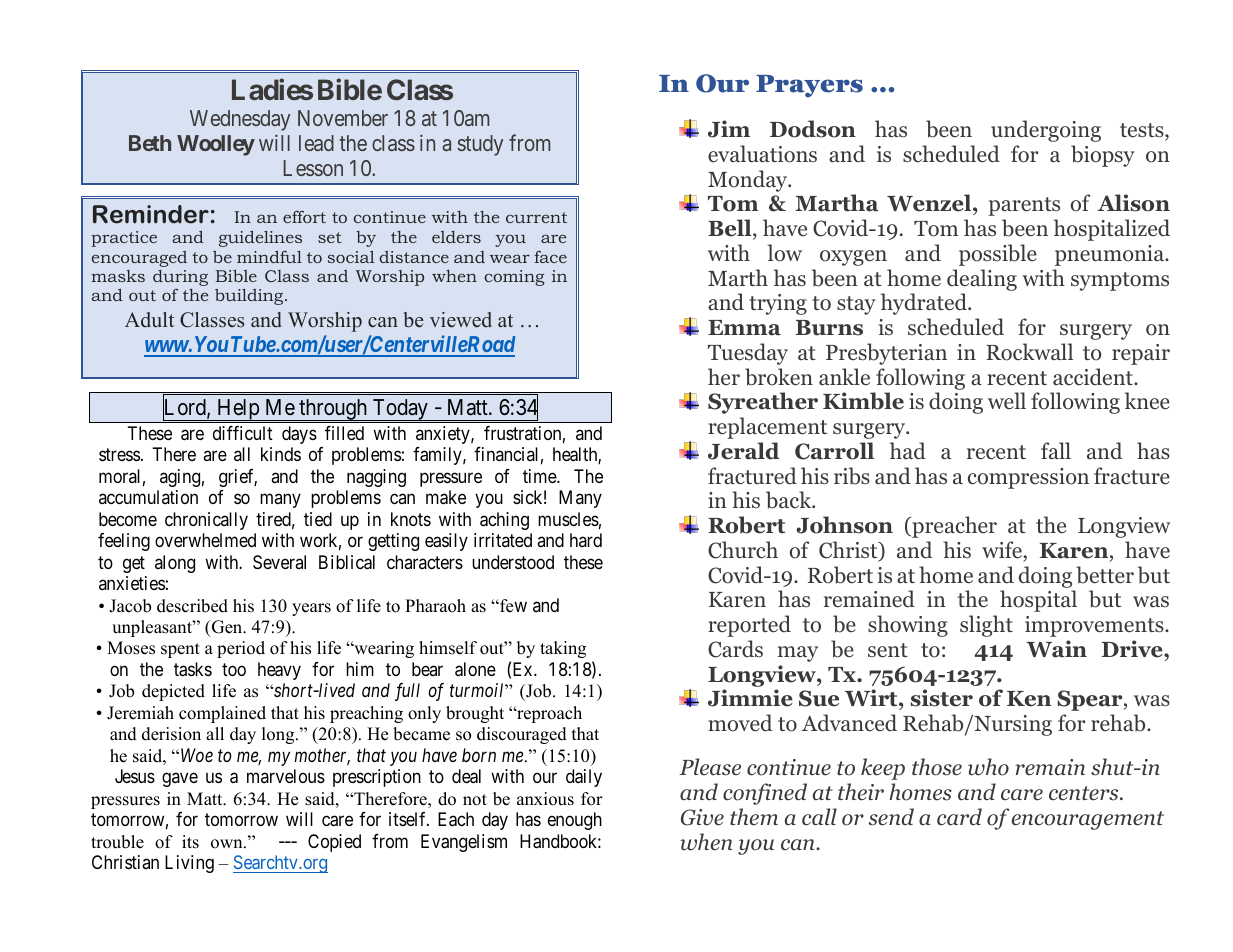 The height and width of the screenshot is (952, 1233). What do you see at coordinates (563, 649) in the screenshot?
I see `taking` at bounding box center [563, 649].
